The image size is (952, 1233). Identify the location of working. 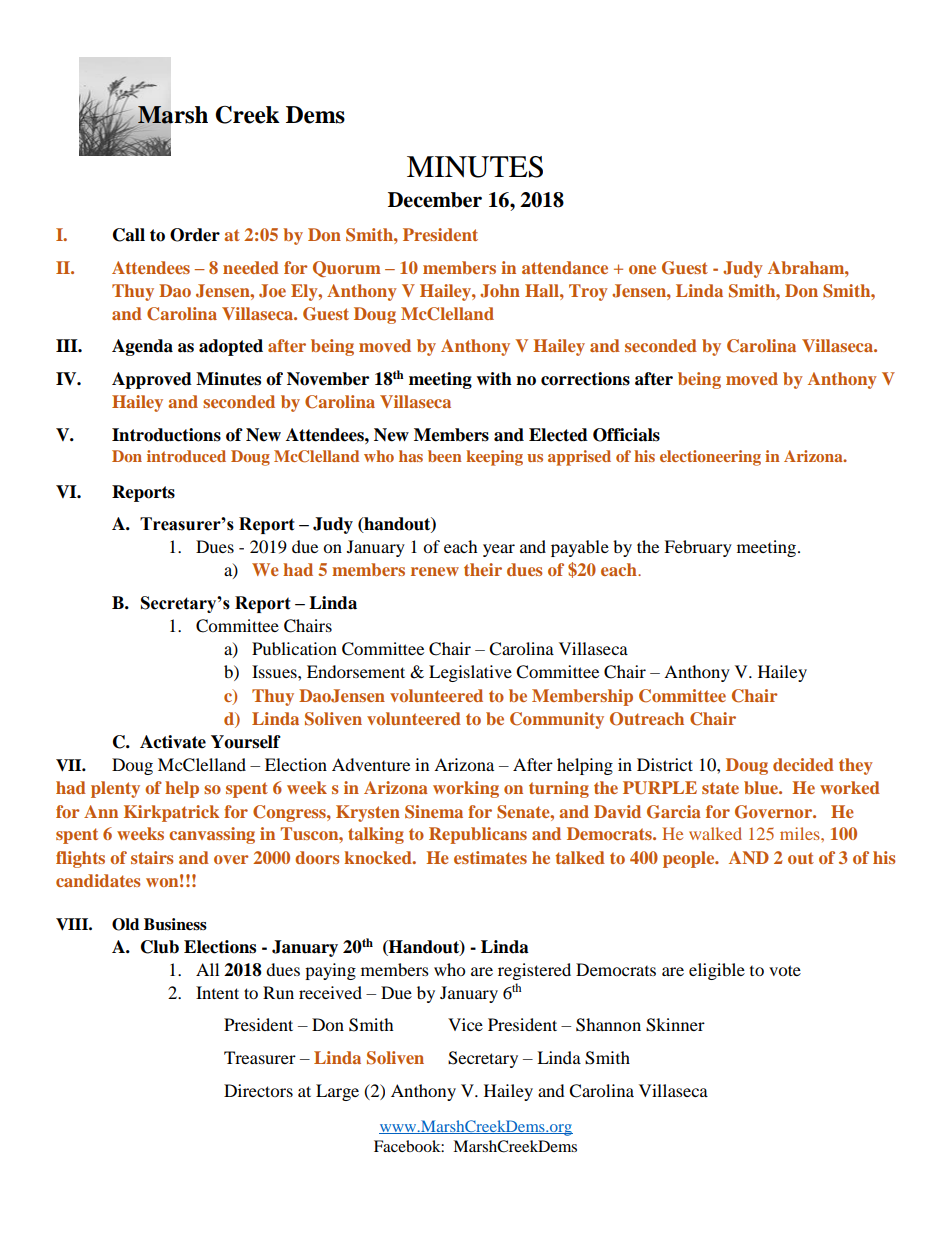
(466, 789).
